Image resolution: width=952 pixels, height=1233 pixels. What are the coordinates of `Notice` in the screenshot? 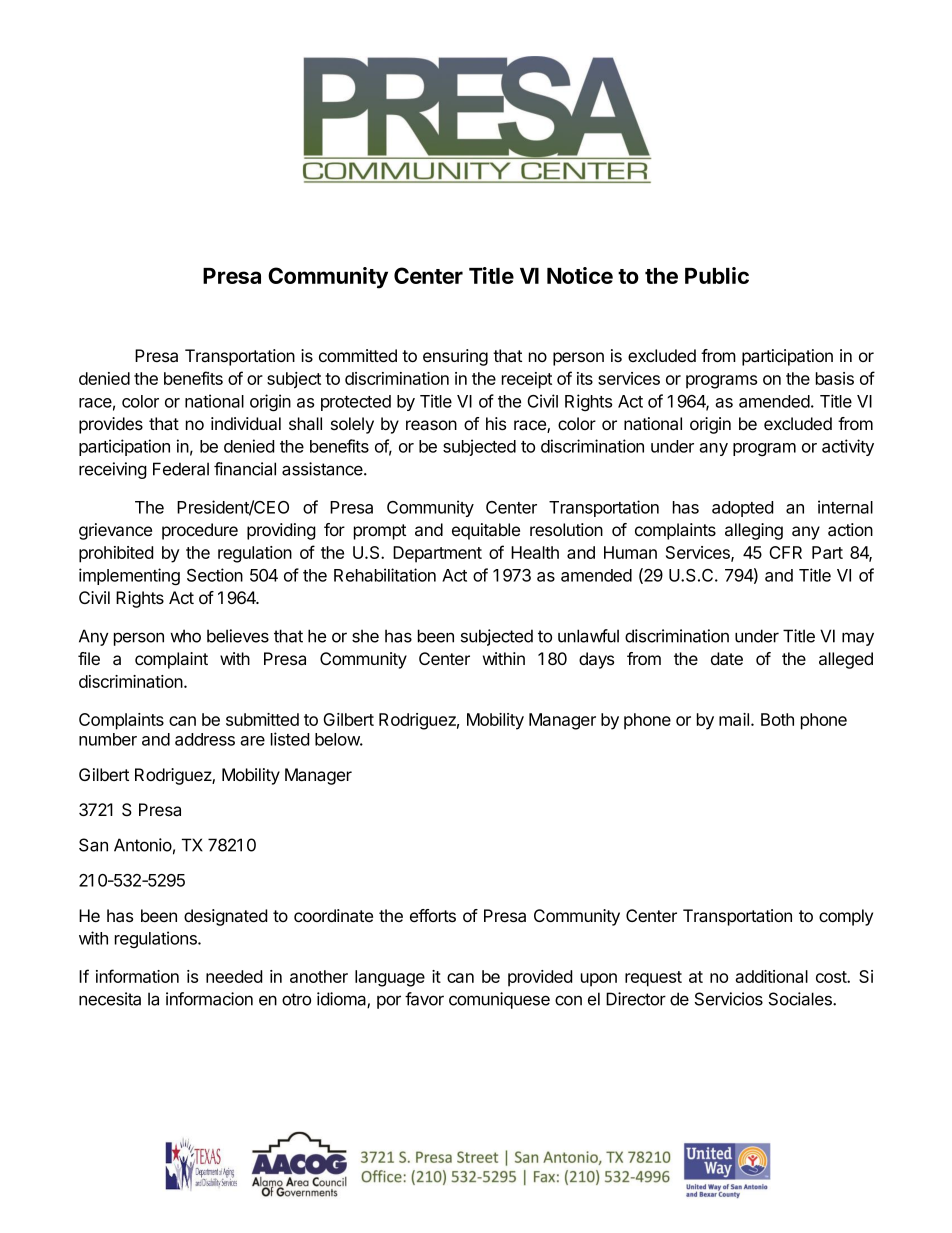 It's located at (580, 275).
